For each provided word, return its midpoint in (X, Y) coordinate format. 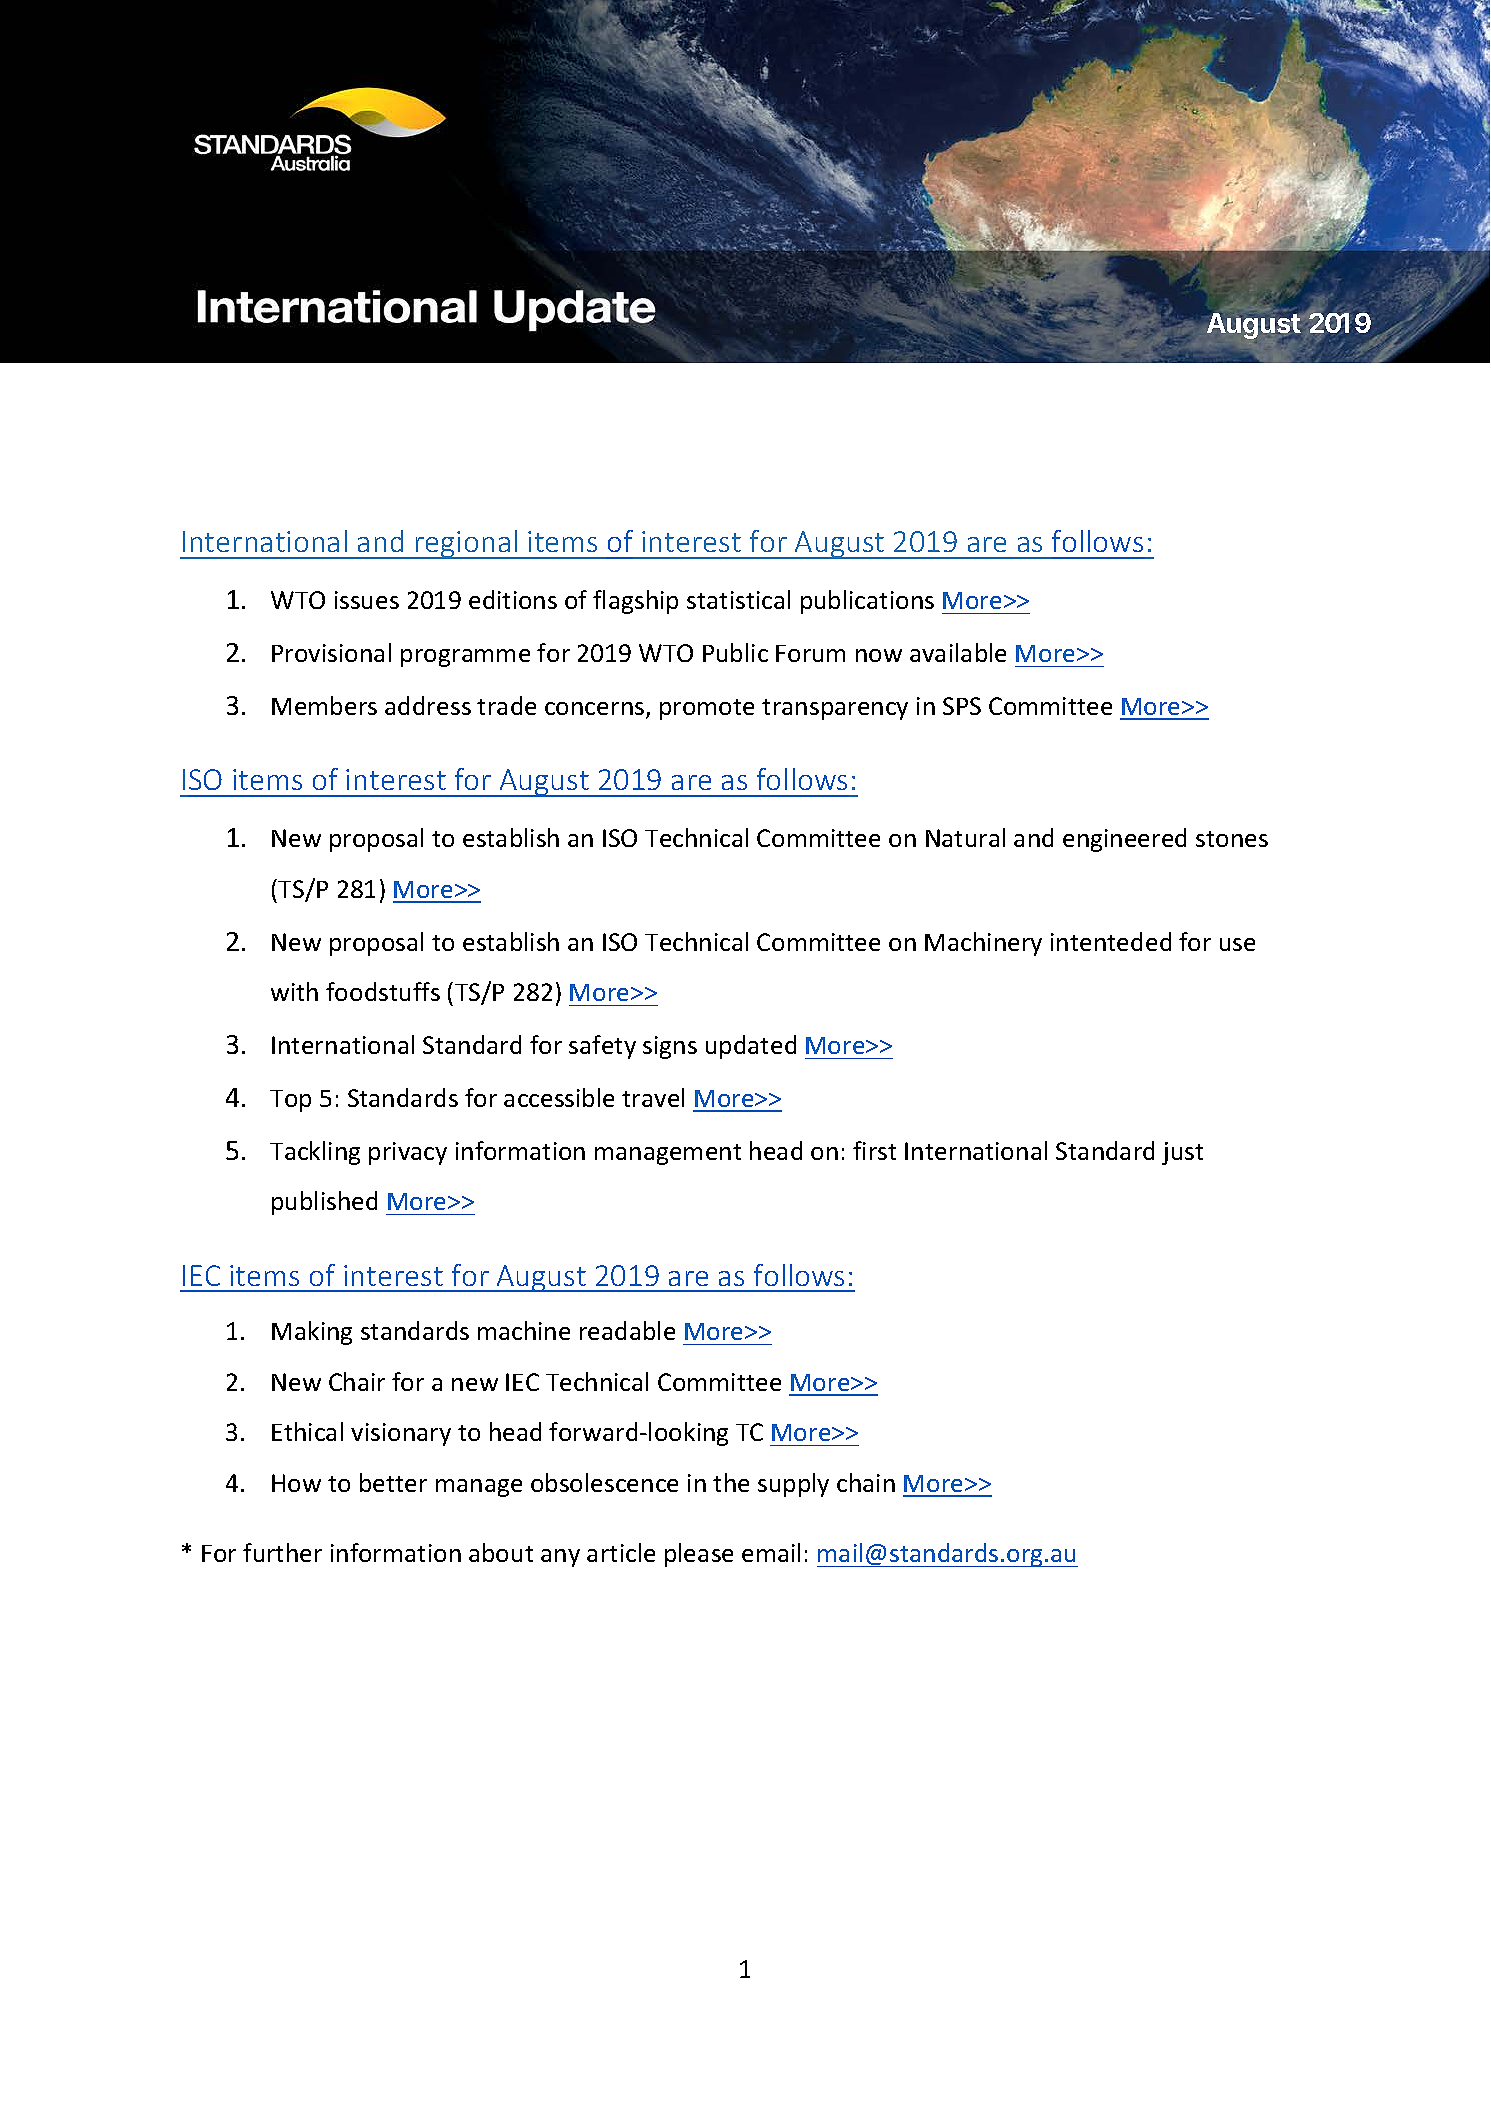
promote (707, 709)
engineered (1124, 840)
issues (367, 600)
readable (627, 1330)
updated (751, 1047)
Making (312, 1333)
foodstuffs (383, 991)
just (1182, 1153)
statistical (738, 599)
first (874, 1150)
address (428, 705)
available (958, 652)
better (393, 1482)
